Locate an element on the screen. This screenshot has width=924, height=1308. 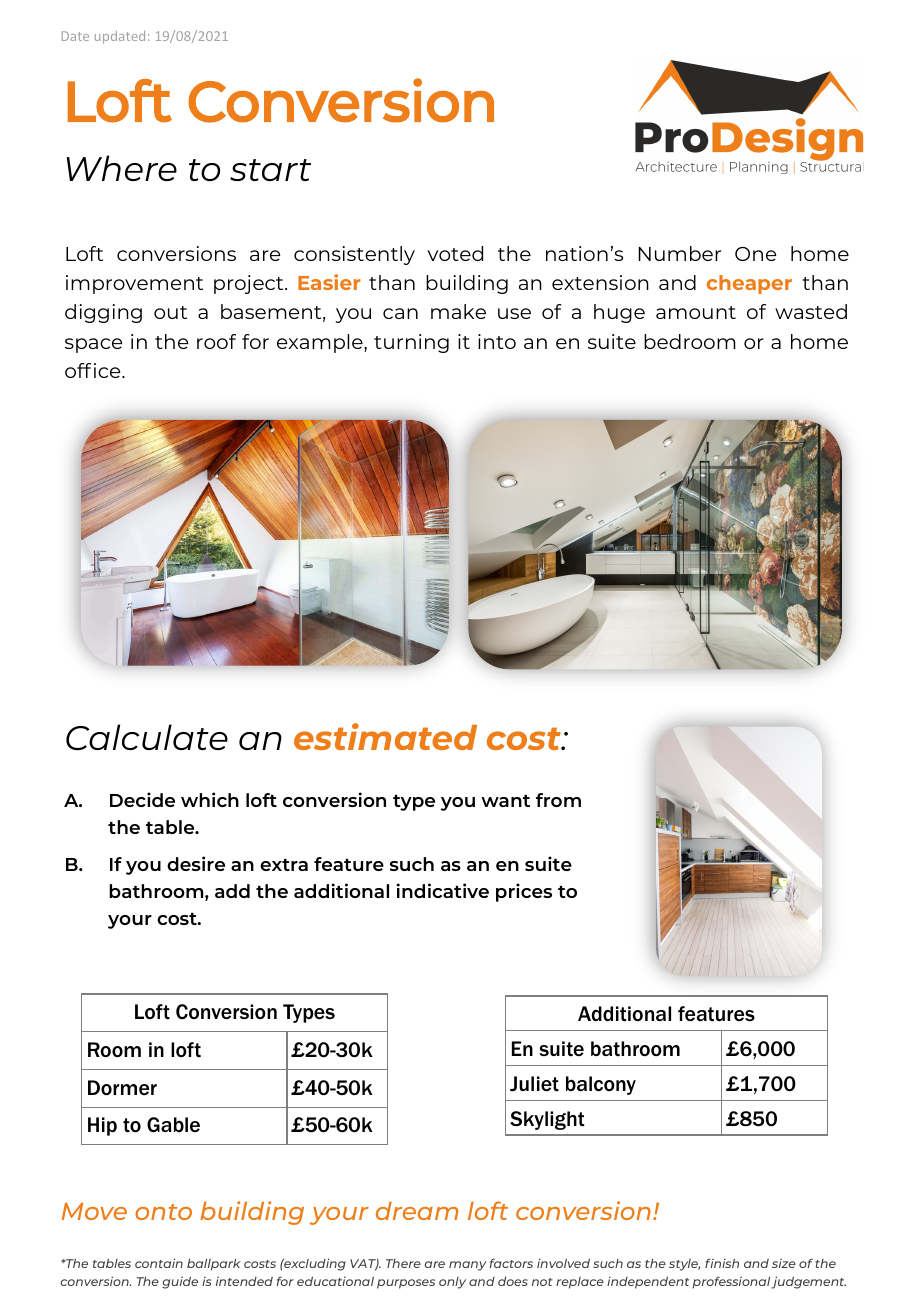
contain is located at coordinates (159, 1263).
